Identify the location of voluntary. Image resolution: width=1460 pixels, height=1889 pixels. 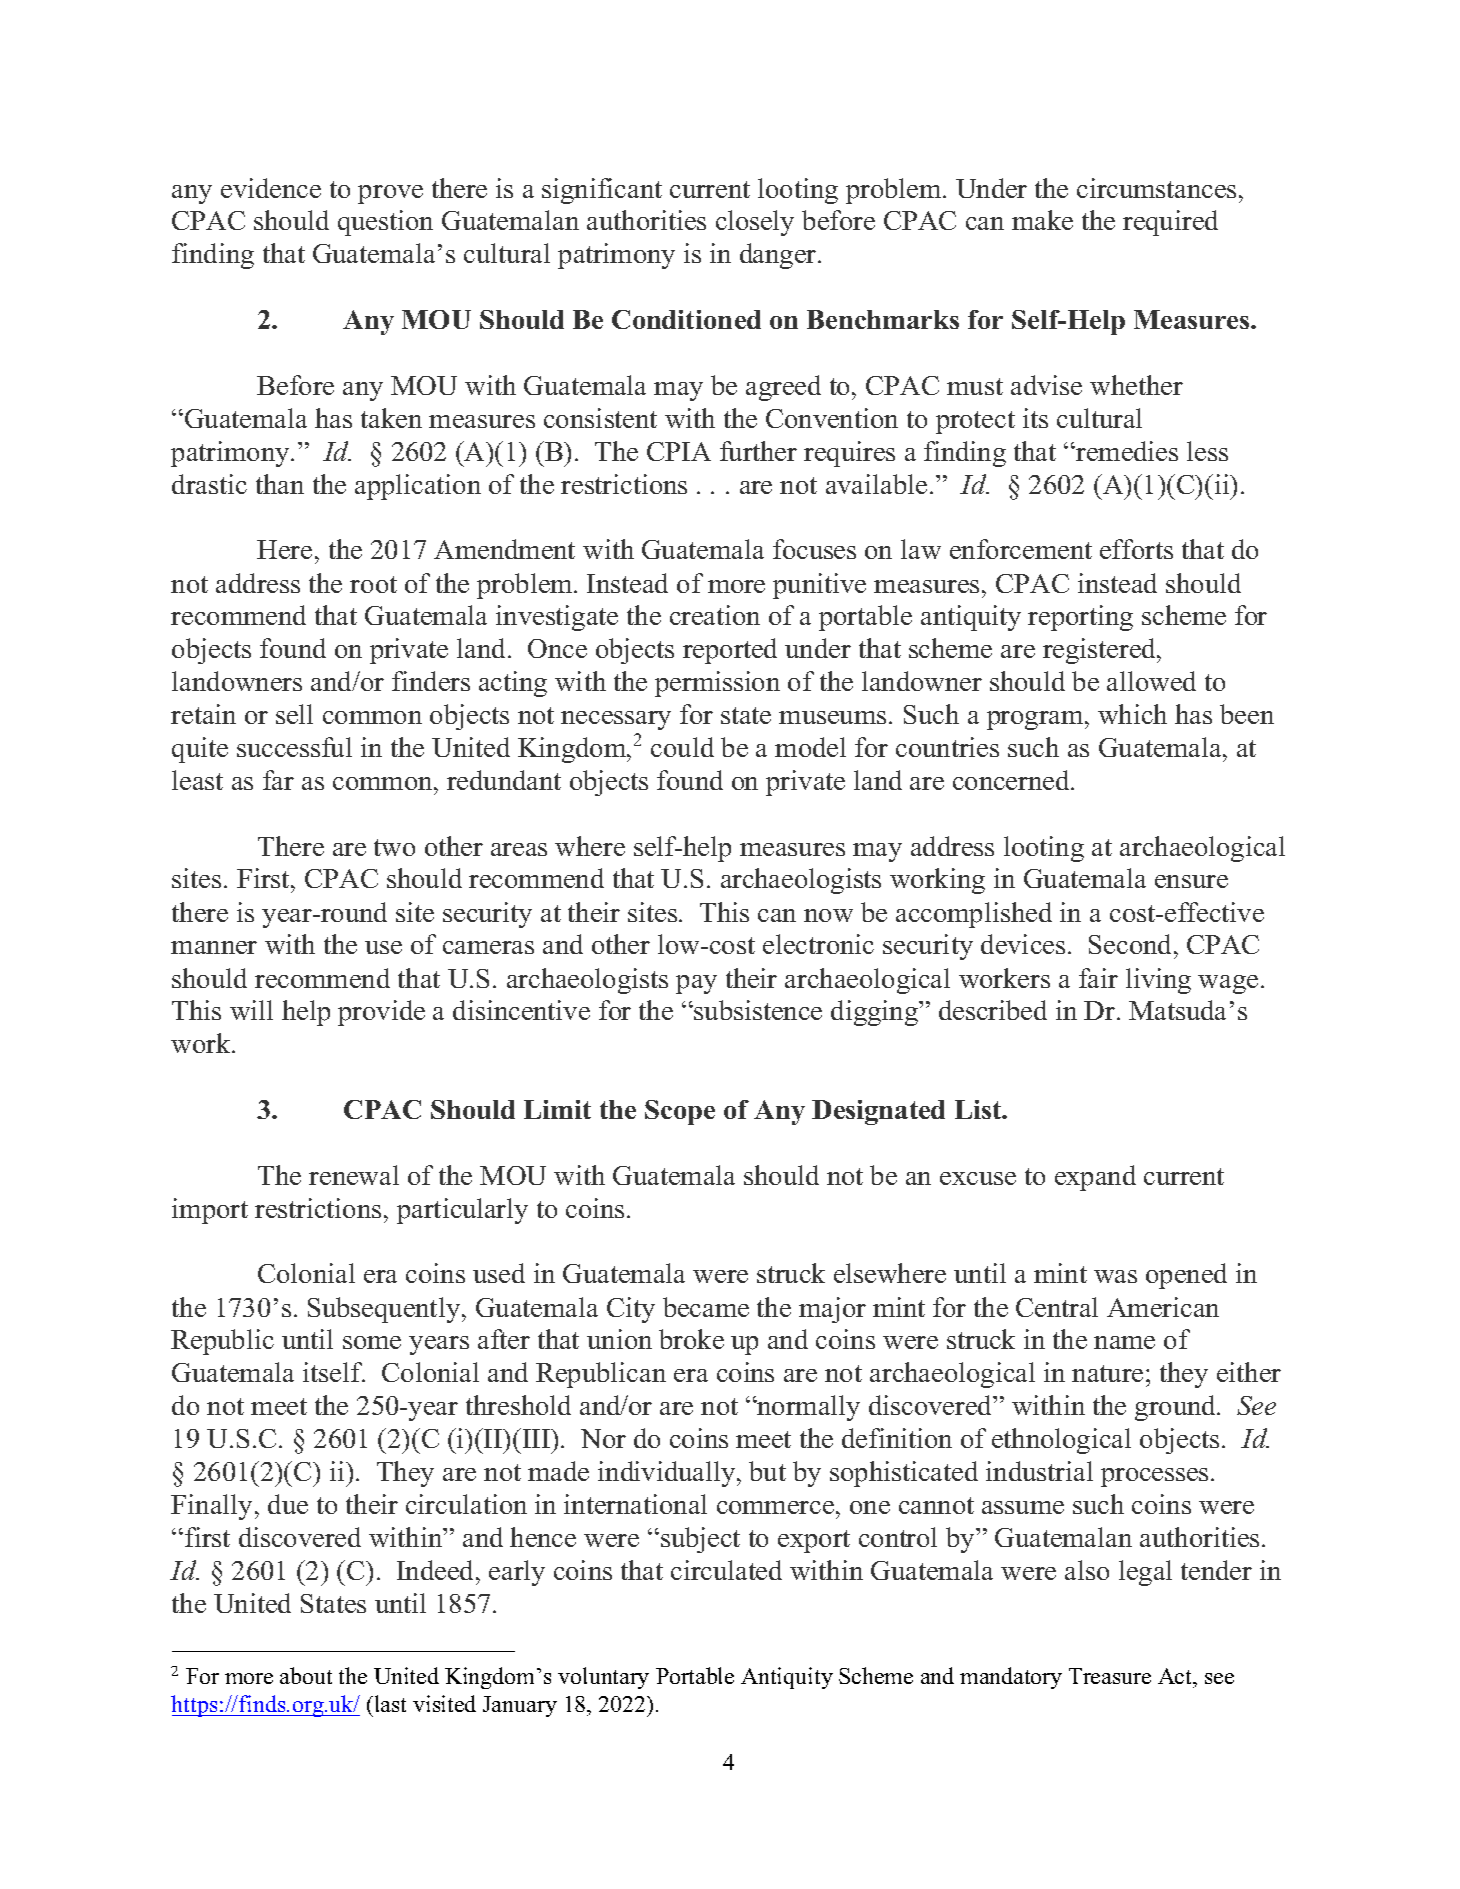
(603, 1678).
